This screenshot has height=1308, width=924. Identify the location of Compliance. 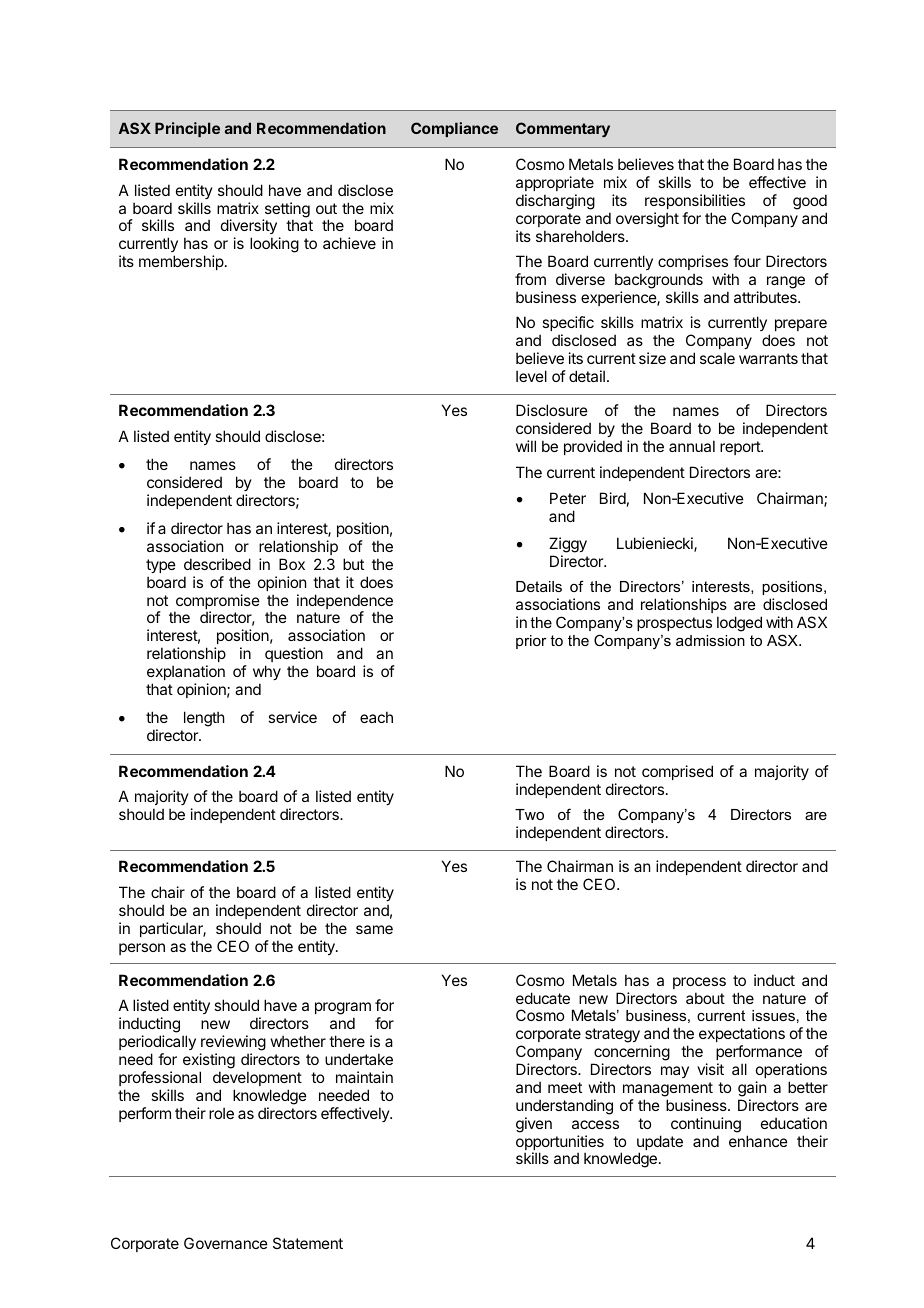
(454, 129).
